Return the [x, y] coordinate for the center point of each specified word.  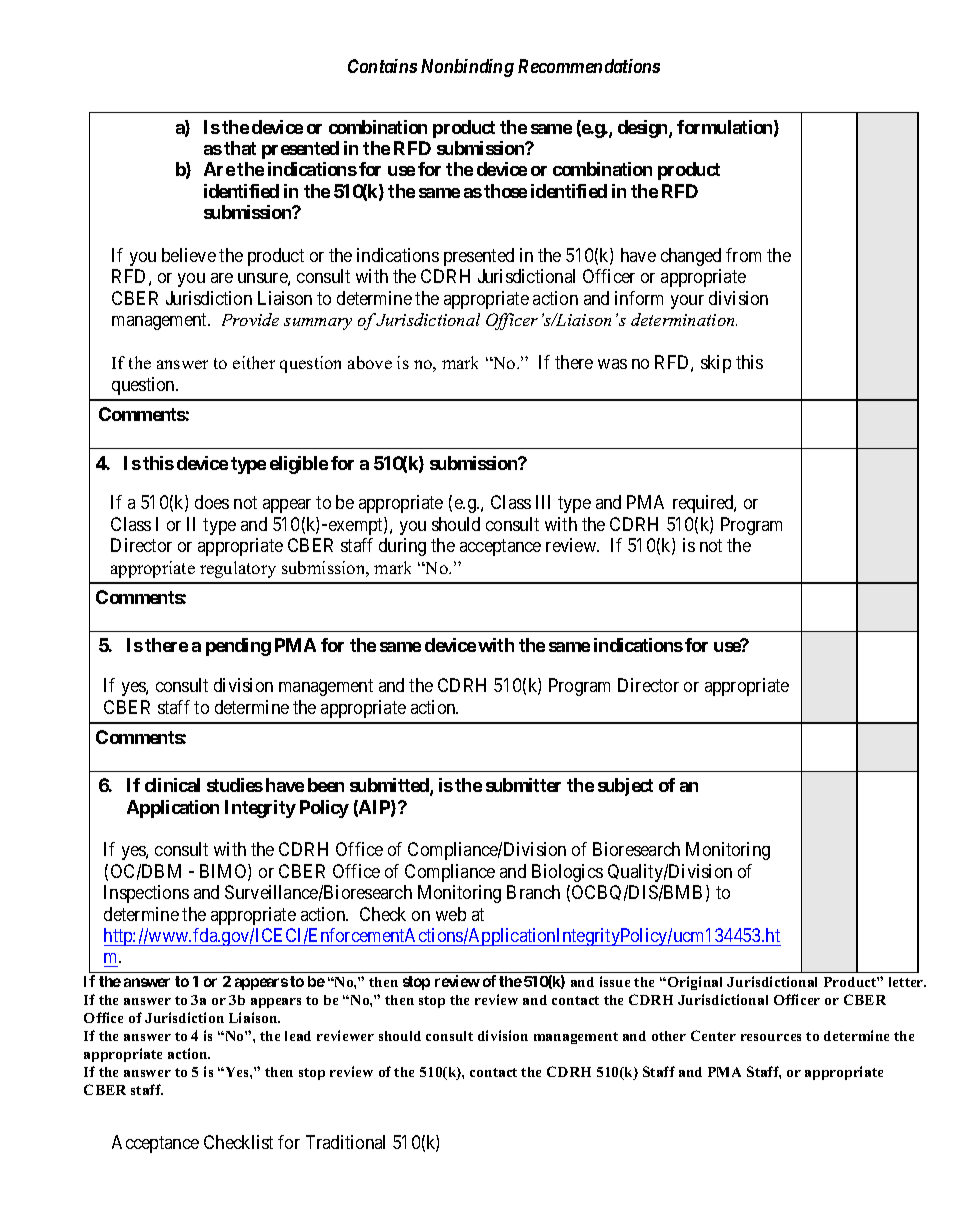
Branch [533, 892]
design [644, 129]
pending [238, 647]
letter [907, 982]
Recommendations [589, 66]
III [543, 502]
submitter [523, 785]
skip [716, 364]
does [212, 502]
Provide [250, 319]
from [743, 255]
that [240, 148]
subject [625, 787]
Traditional [345, 1142]
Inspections [146, 894]
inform [639, 298]
